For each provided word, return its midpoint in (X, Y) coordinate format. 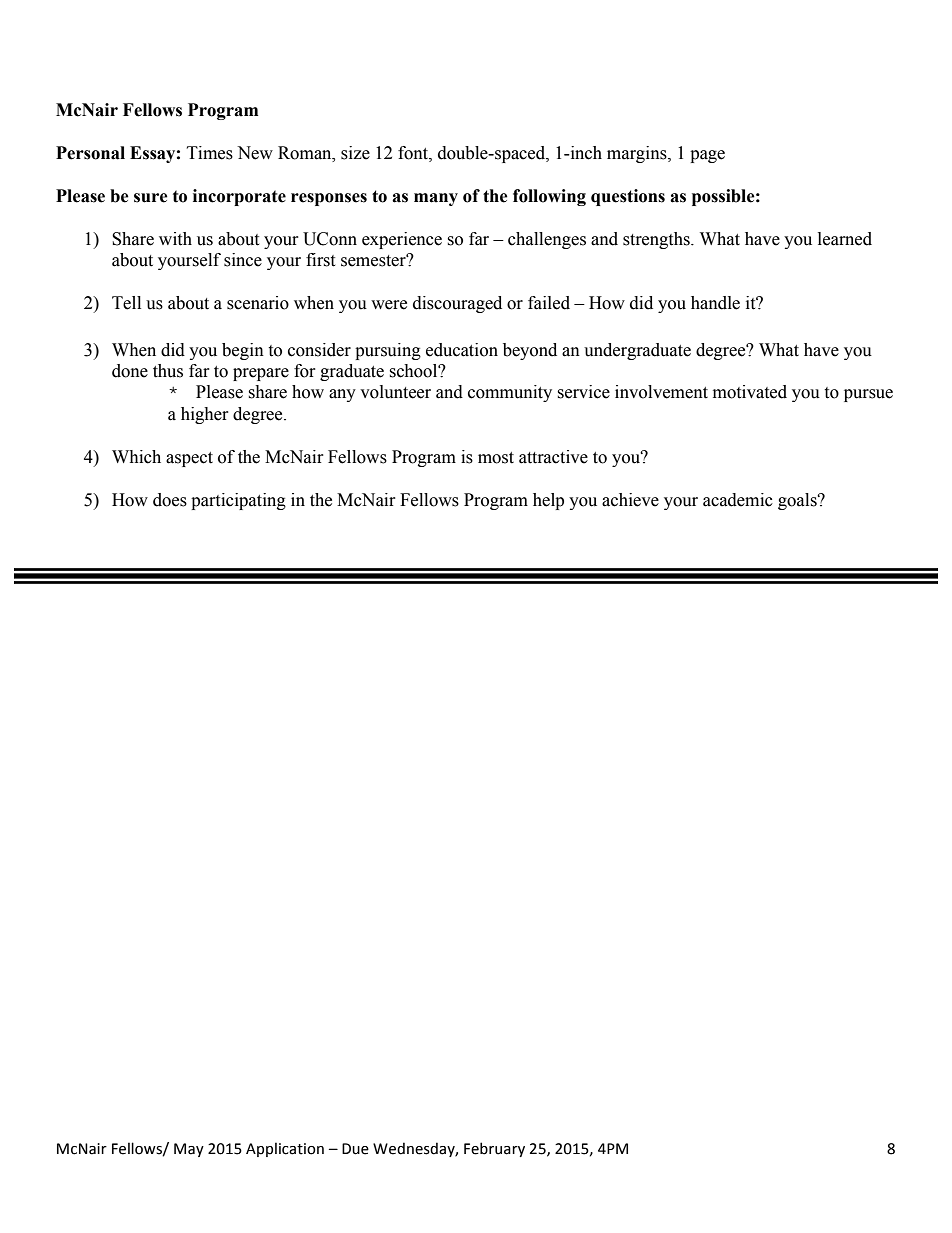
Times (210, 153)
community (510, 393)
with (175, 239)
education (462, 350)
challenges (547, 240)
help (548, 501)
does (170, 500)
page (707, 156)
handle (715, 303)
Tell (126, 303)
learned (845, 239)
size (355, 153)
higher (205, 415)
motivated (750, 392)
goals (798, 501)
